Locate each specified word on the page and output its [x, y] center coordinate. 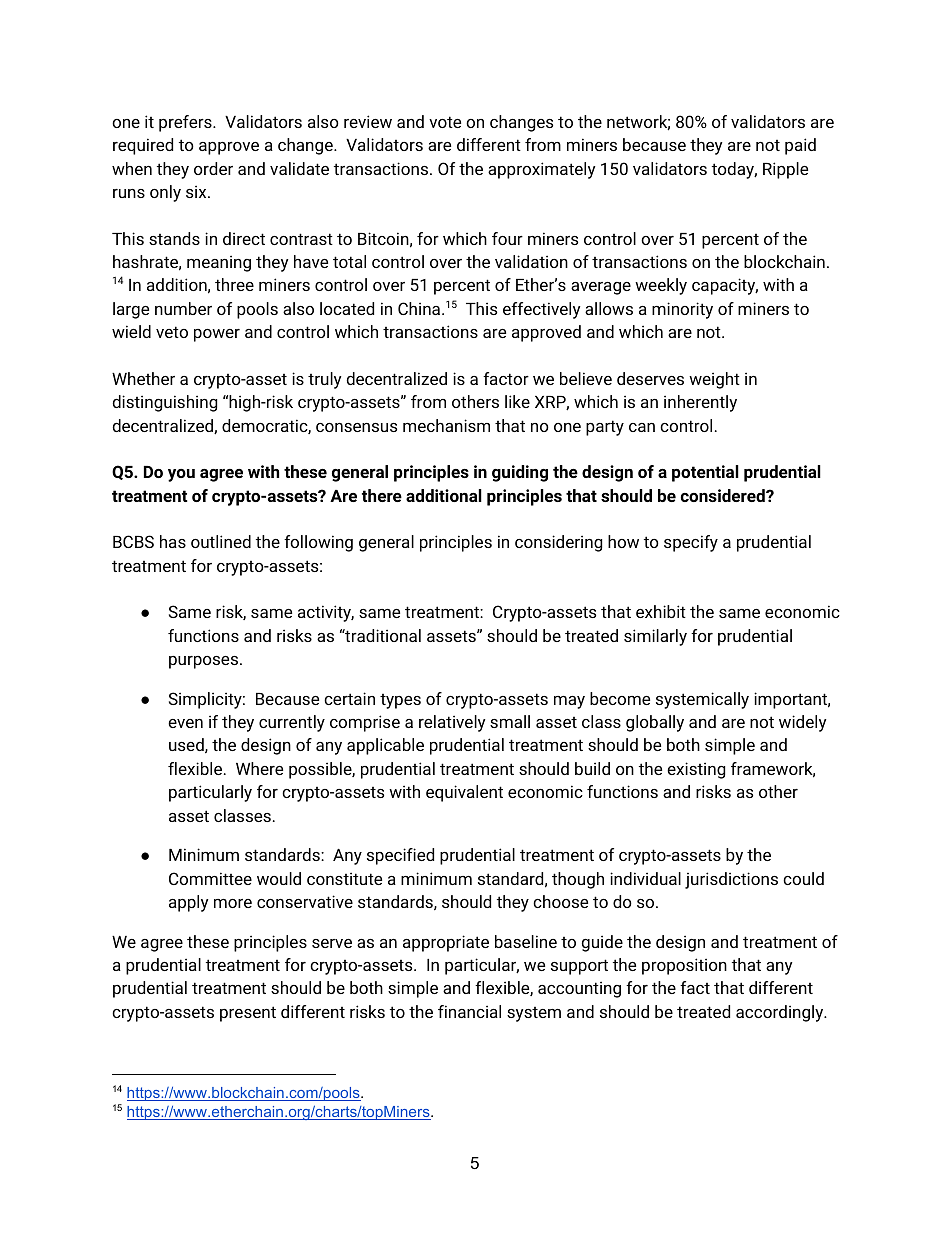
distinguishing [164, 403]
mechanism [446, 425]
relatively [452, 723]
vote [445, 122]
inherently [700, 403]
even [185, 723]
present [248, 1014]
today [734, 170]
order [213, 168]
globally [655, 723]
